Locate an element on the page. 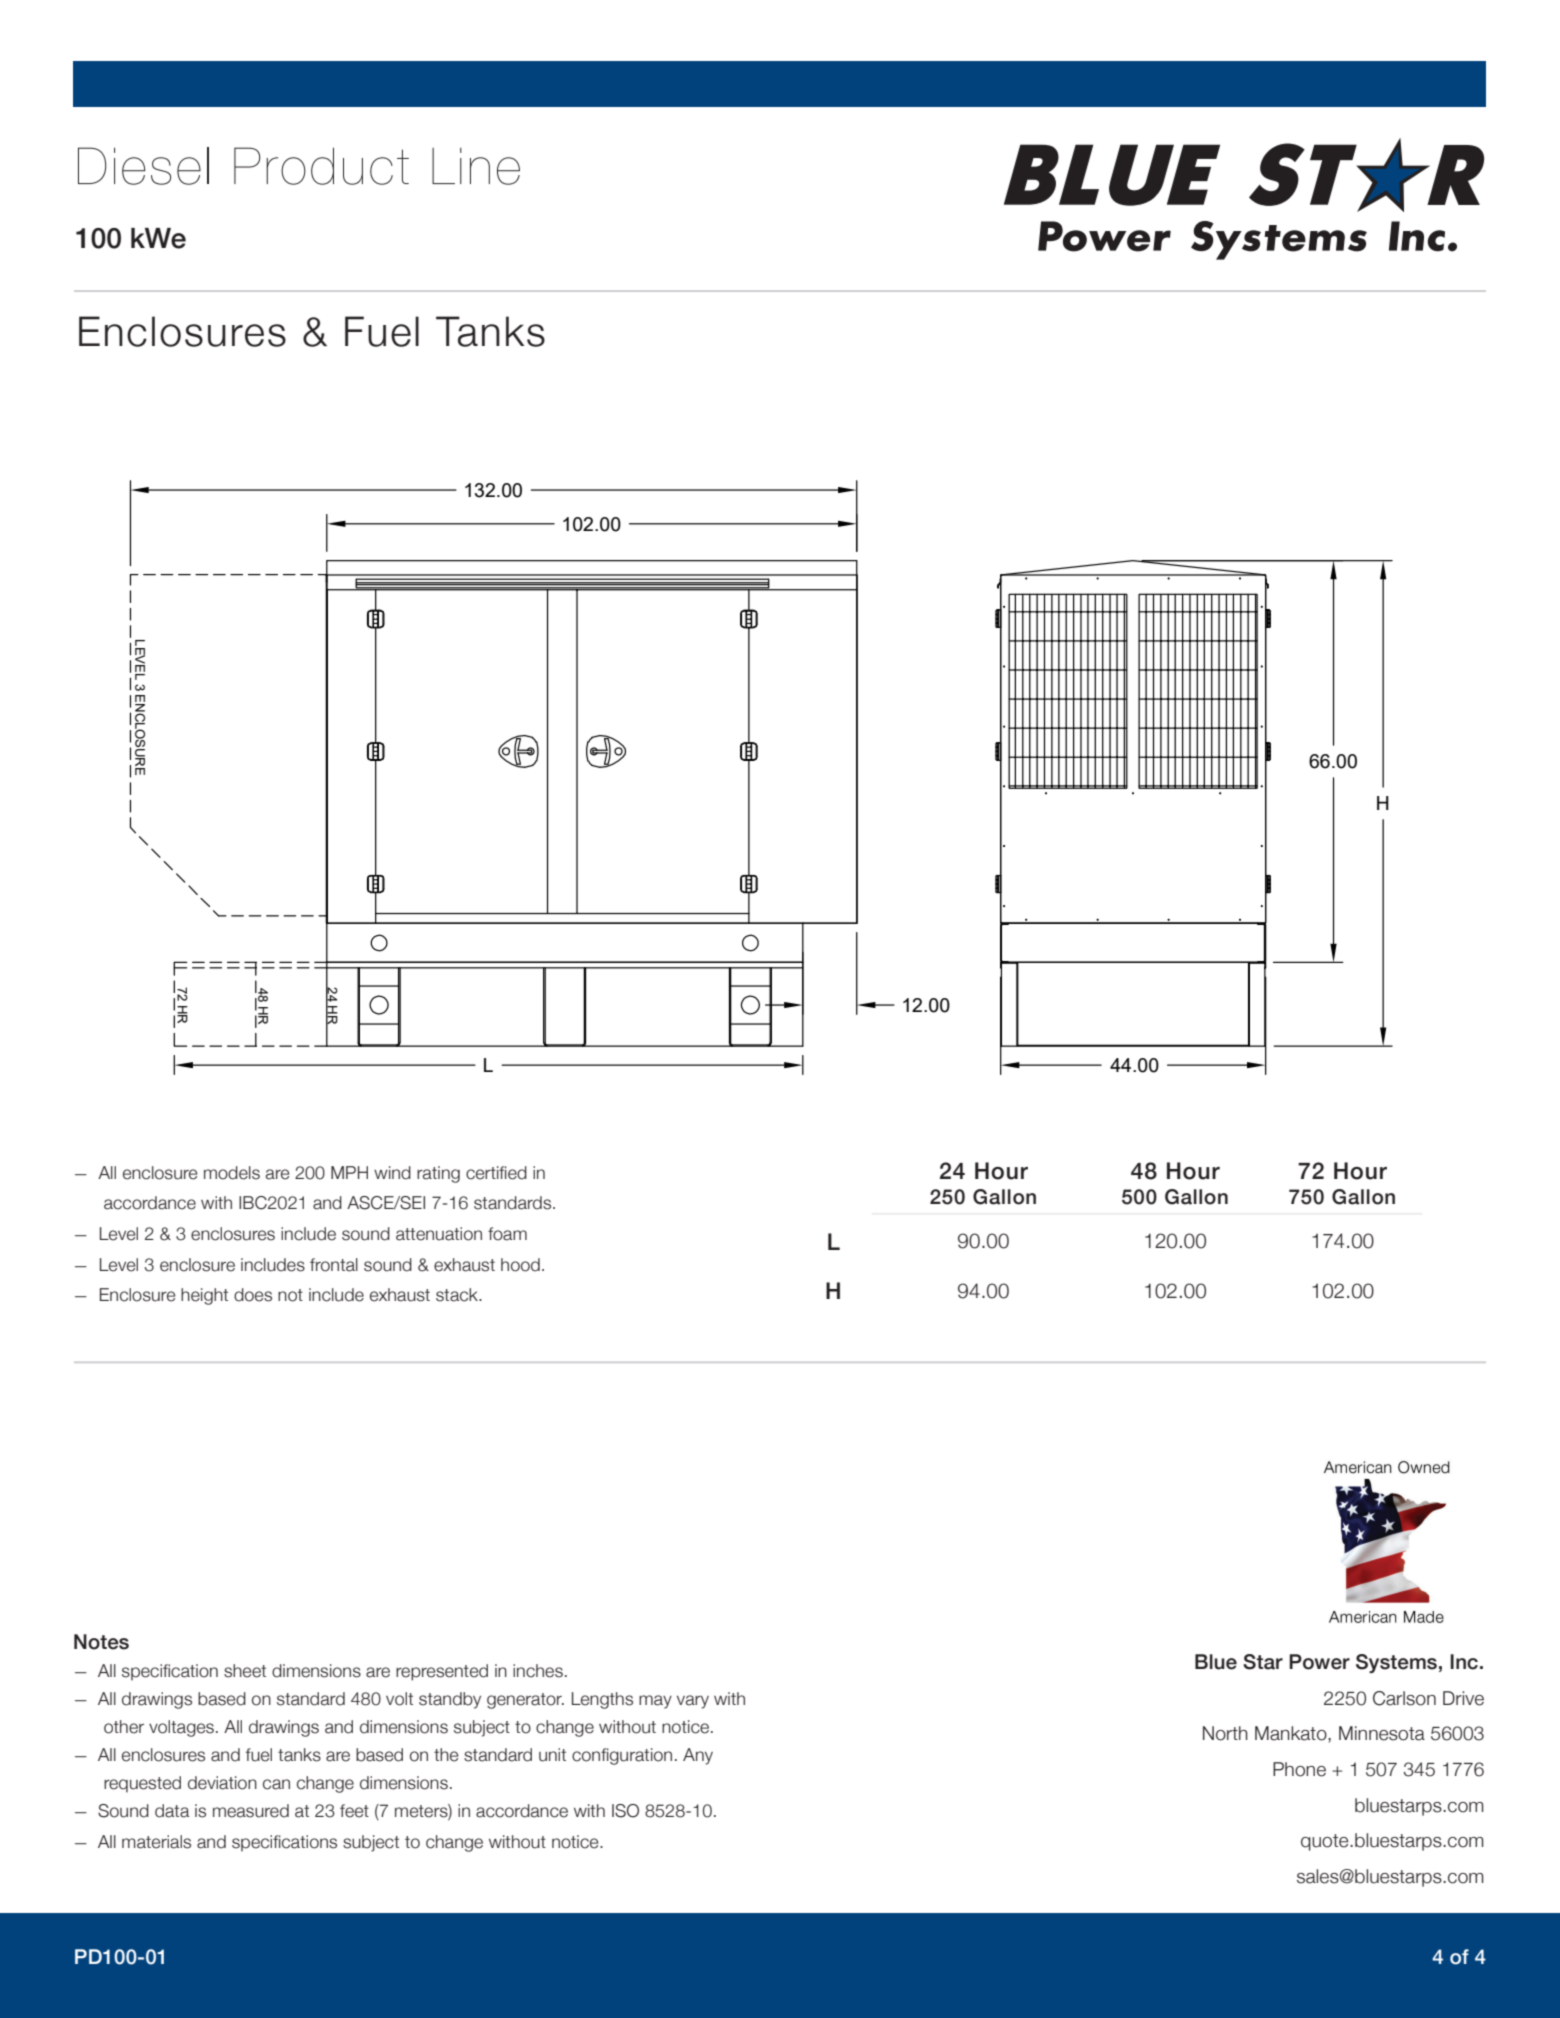 The width and height of the page is (1560, 2018). rating is located at coordinates (438, 1174).
